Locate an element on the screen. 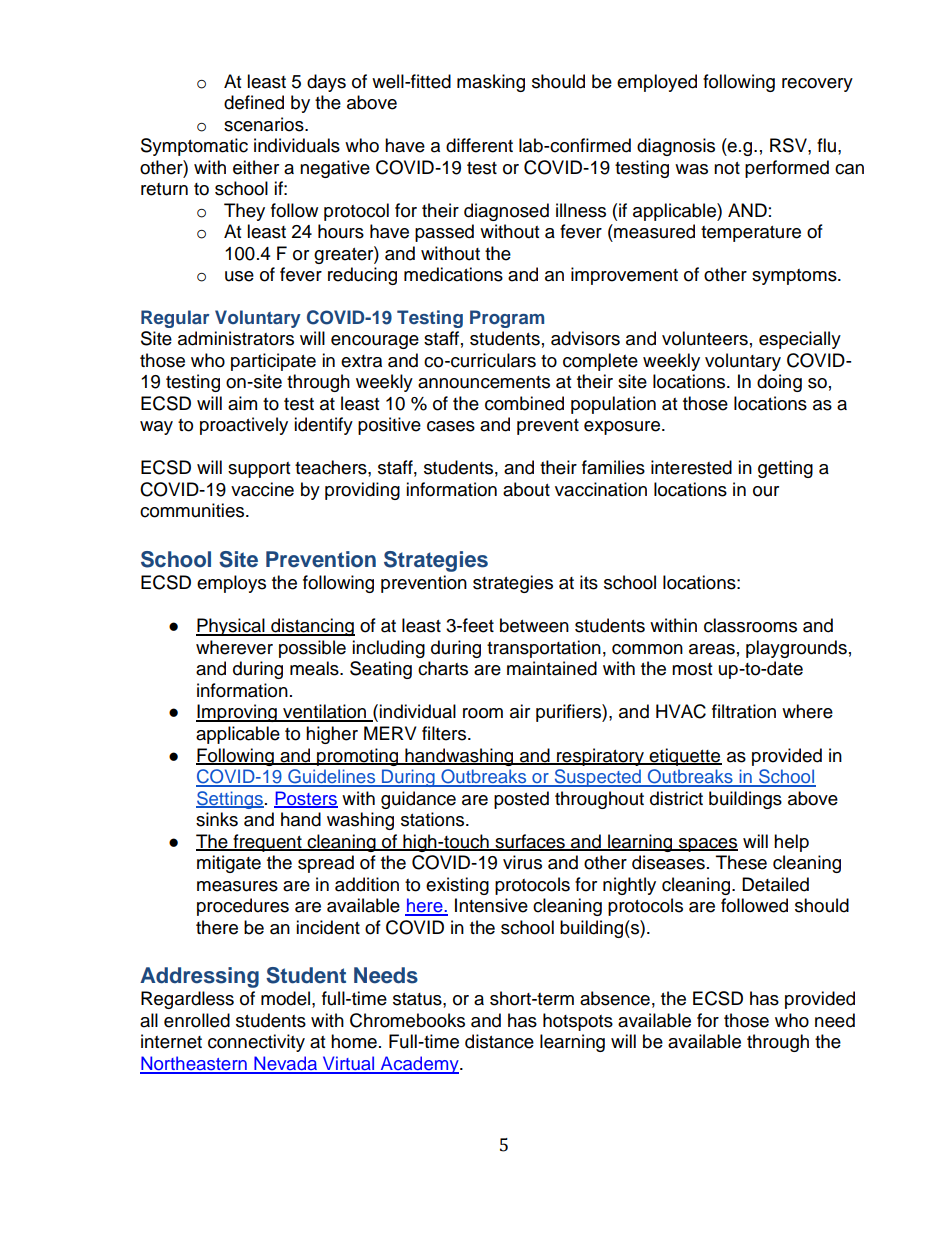 The image size is (952, 1233). combined is located at coordinates (524, 403).
